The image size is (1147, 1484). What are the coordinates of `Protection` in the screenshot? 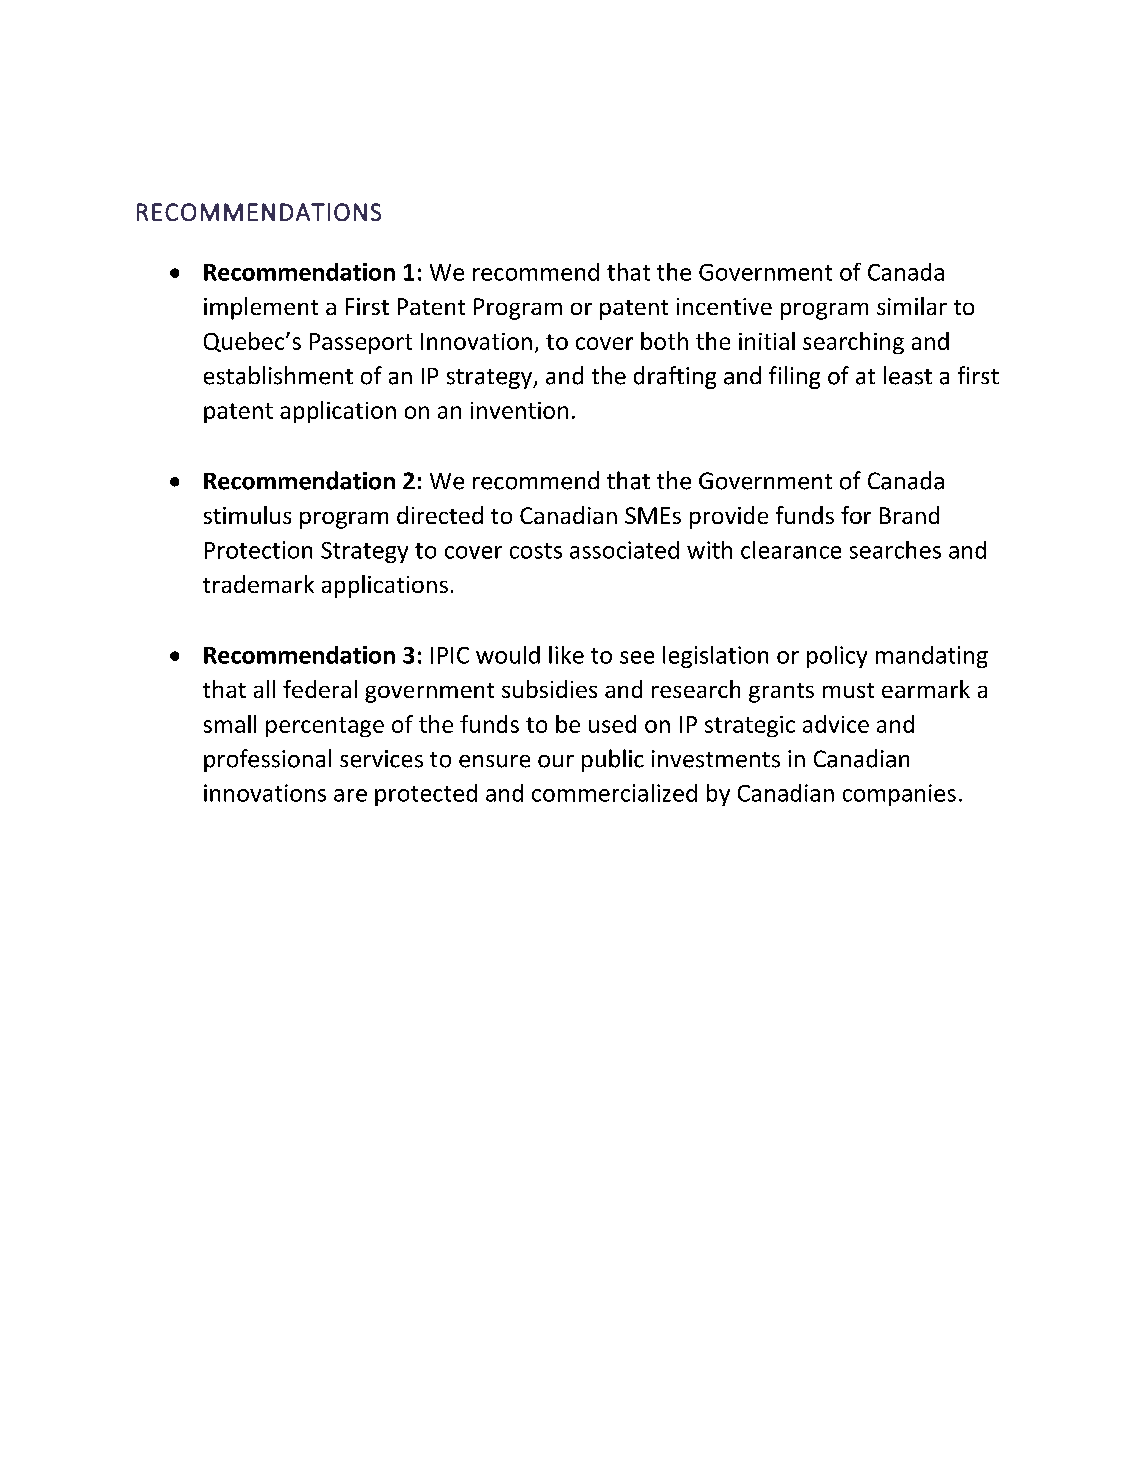 It's located at (258, 550).
